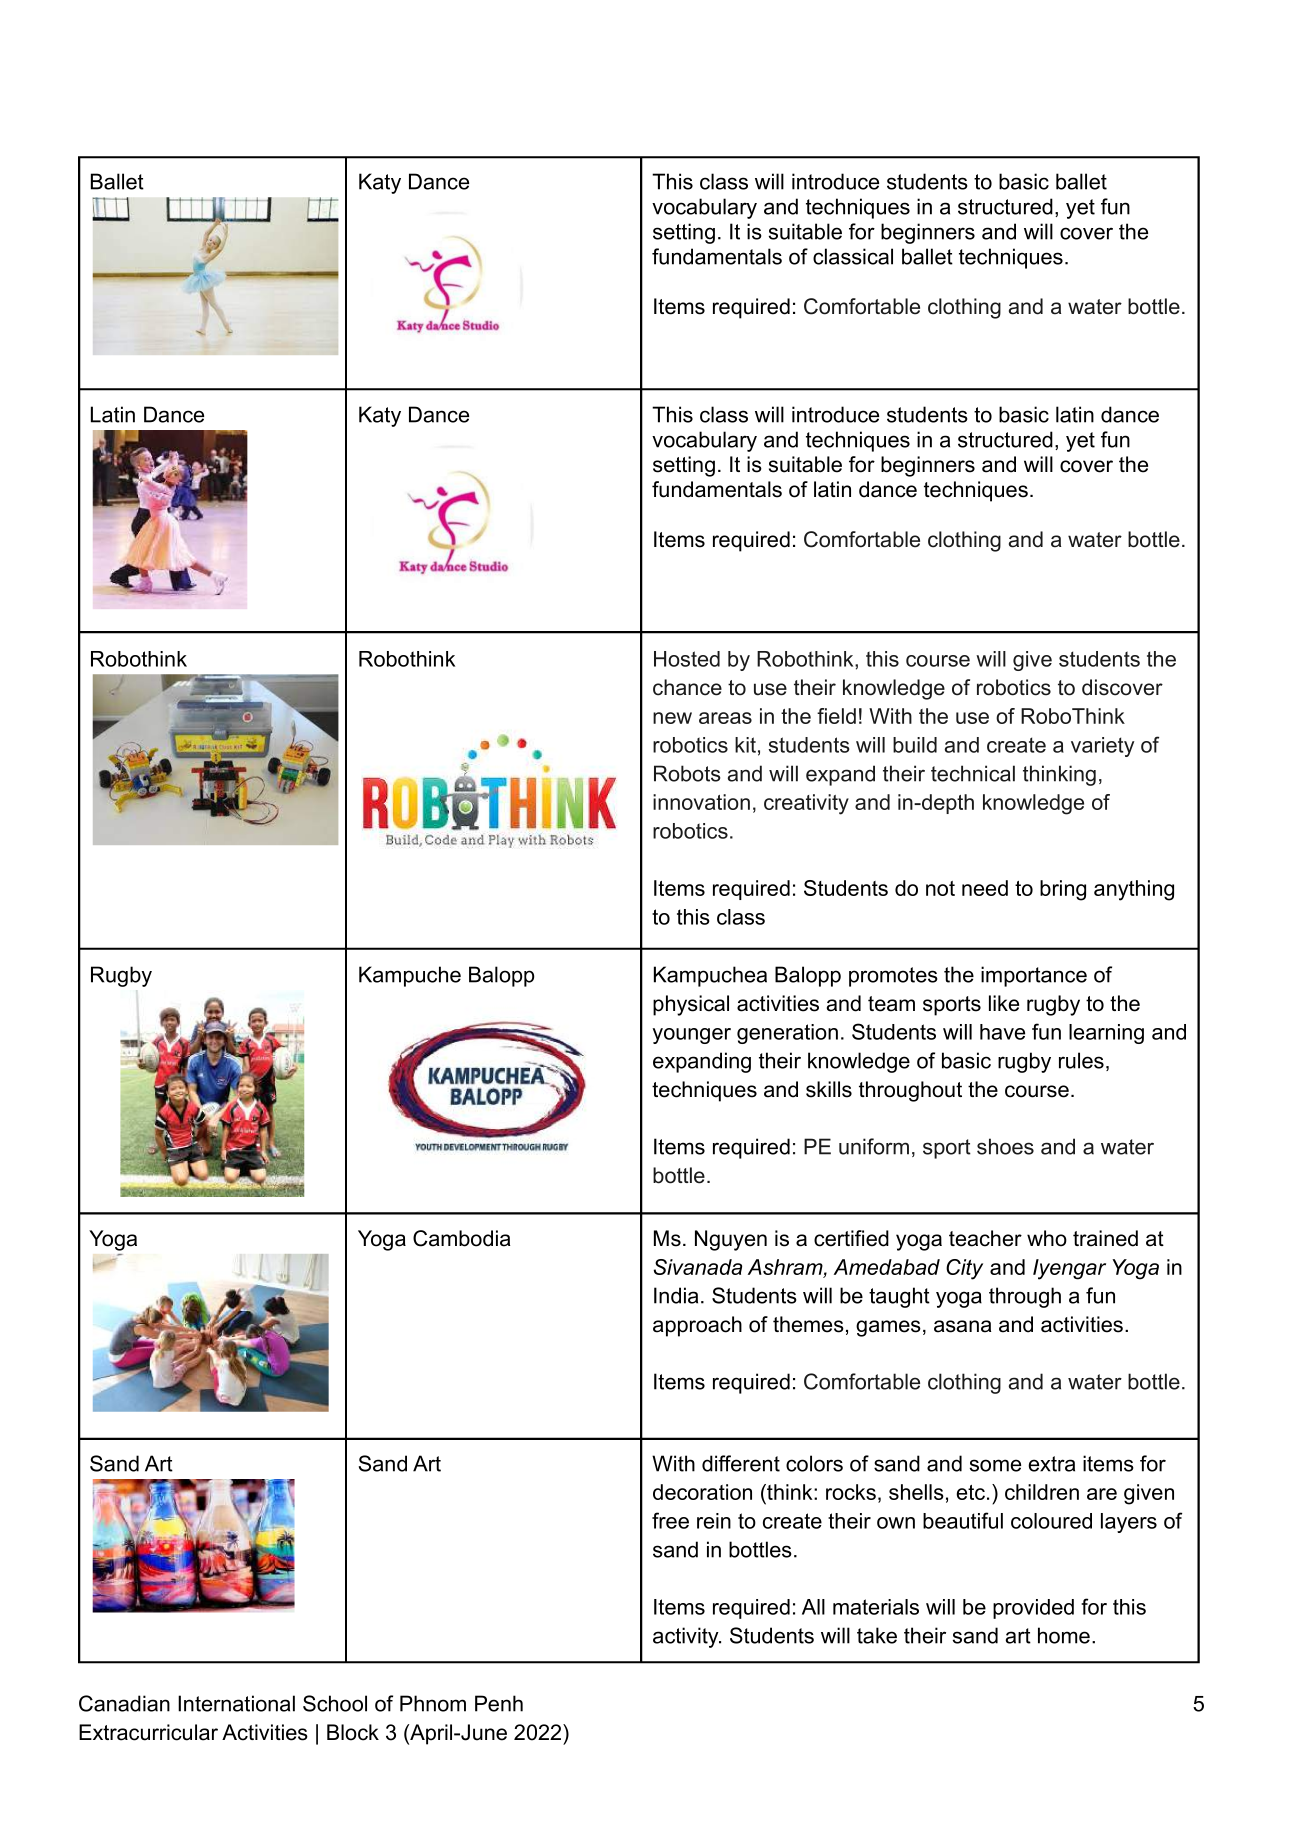 The width and height of the screenshot is (1293, 1826). What do you see at coordinates (236, 1703) in the screenshot?
I see `International` at bounding box center [236, 1703].
